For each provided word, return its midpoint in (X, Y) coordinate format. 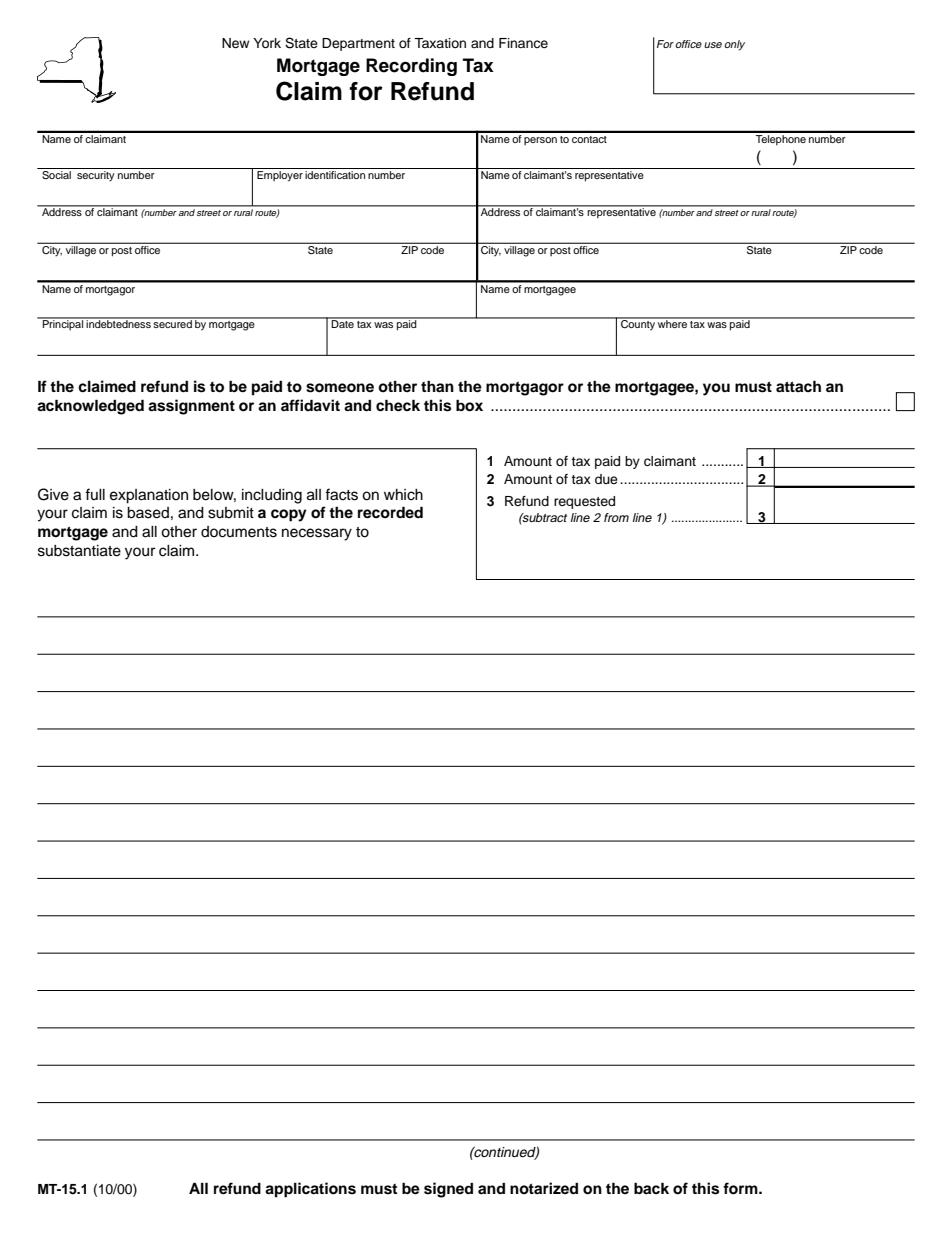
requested (584, 502)
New (235, 43)
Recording (411, 67)
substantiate (79, 551)
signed (448, 1190)
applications (310, 1190)
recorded (390, 512)
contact (589, 139)
